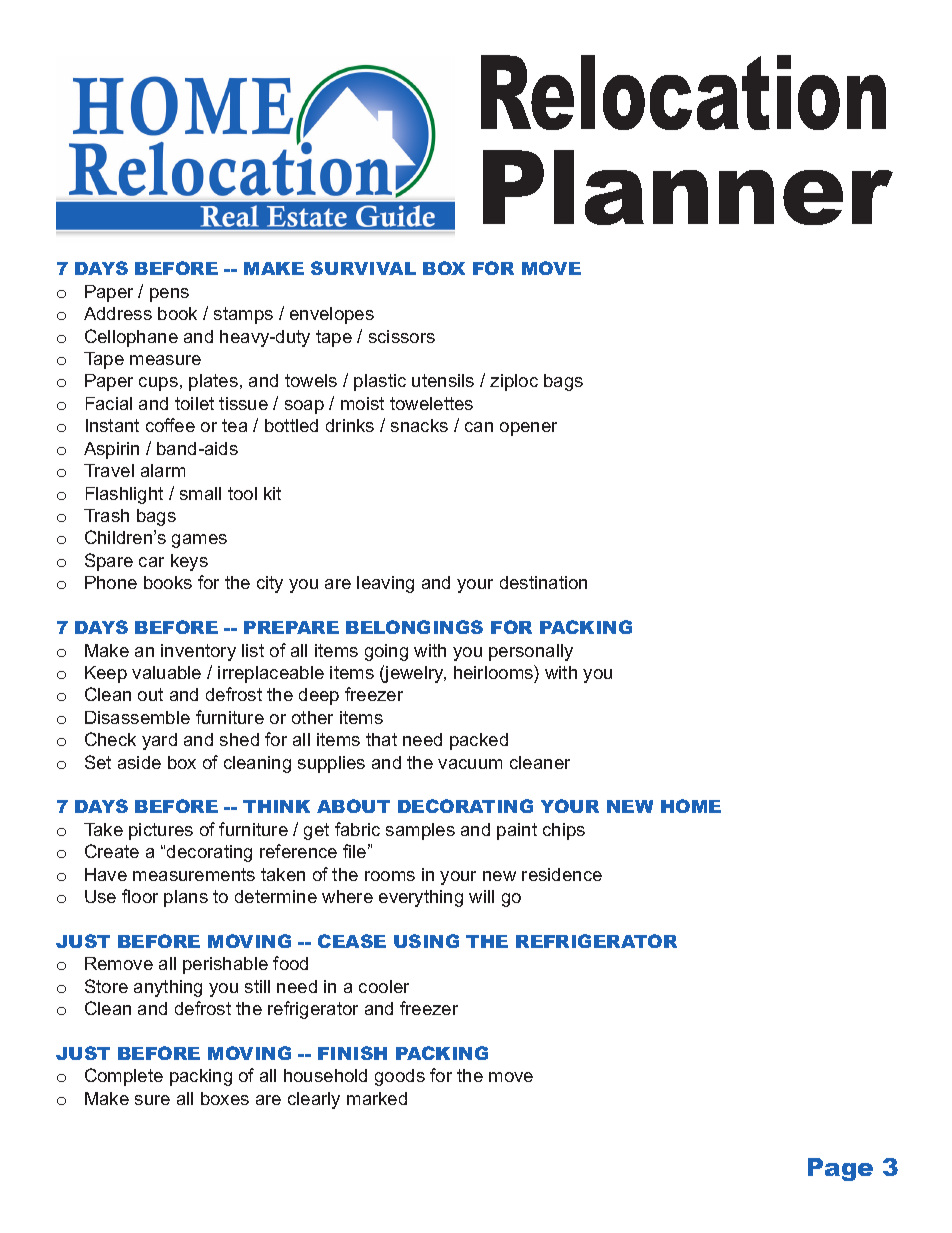 The height and width of the screenshot is (1233, 952). I want to click on destination, so click(543, 582).
